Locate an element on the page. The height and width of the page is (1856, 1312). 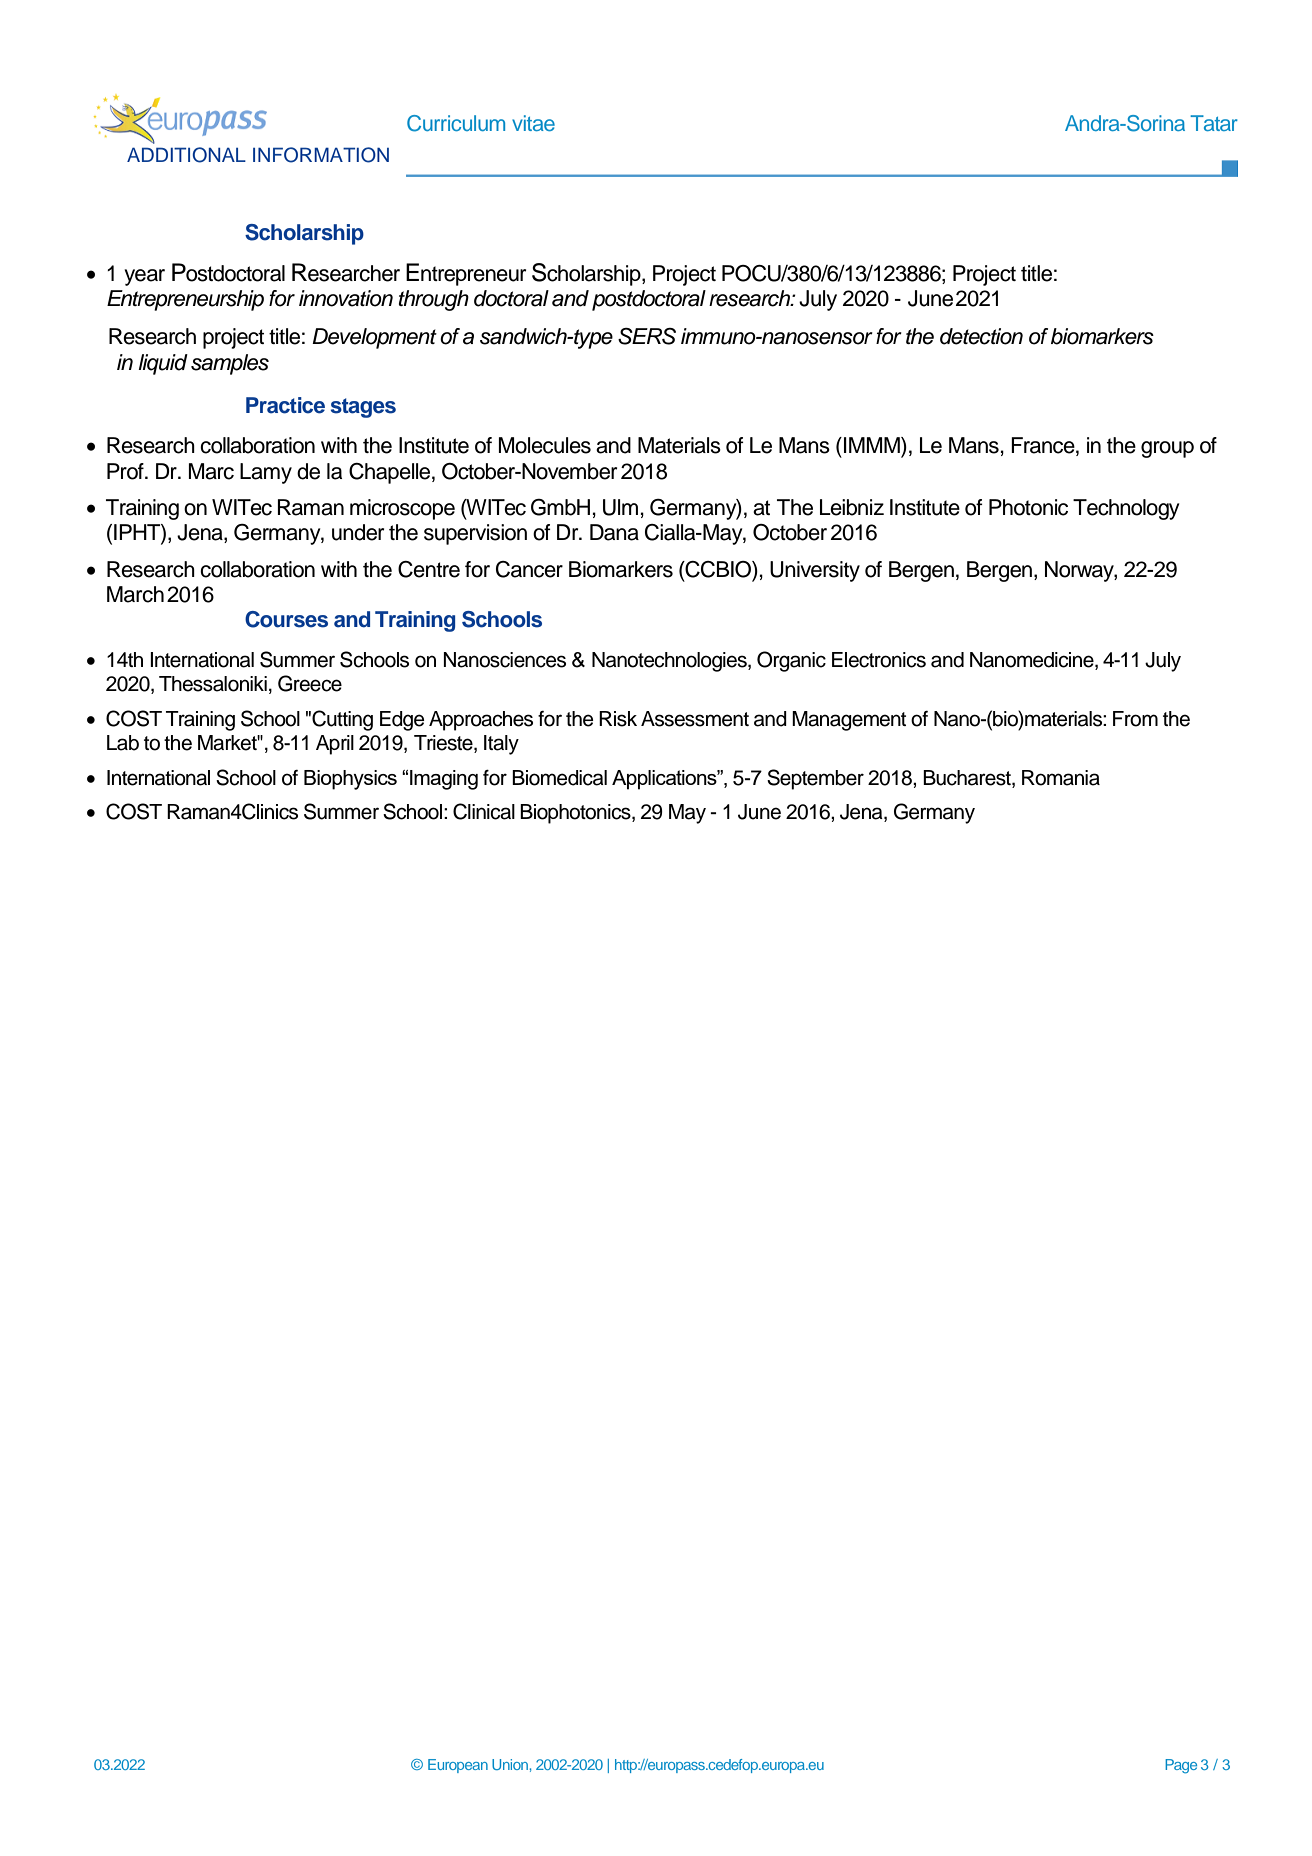
European is located at coordinates (458, 1766).
